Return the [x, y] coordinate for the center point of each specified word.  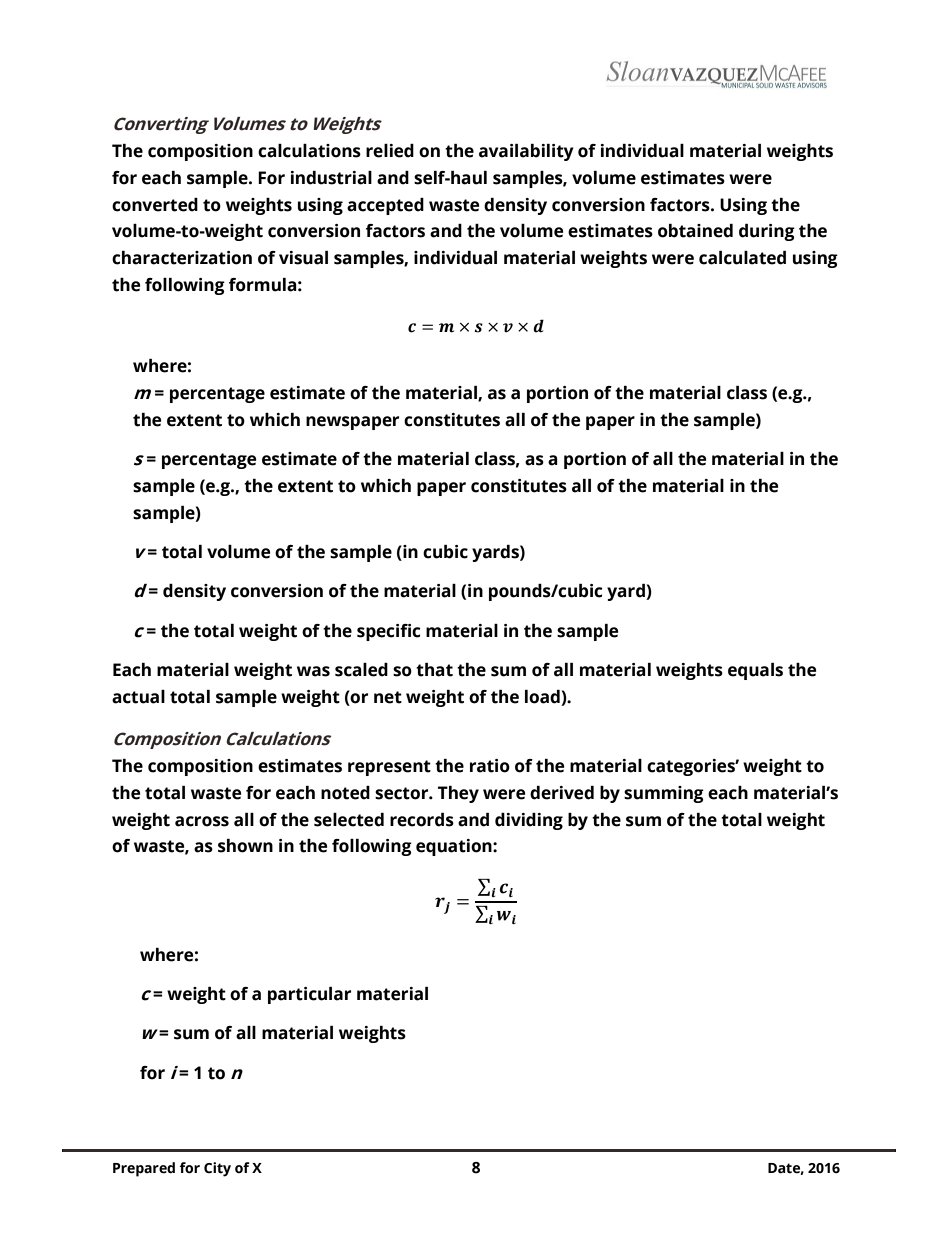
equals [755, 671]
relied [390, 151]
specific [389, 632]
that [434, 670]
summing [664, 794]
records [422, 820]
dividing [529, 821]
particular [309, 995]
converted [155, 205]
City [217, 1169]
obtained [695, 231]
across [202, 821]
